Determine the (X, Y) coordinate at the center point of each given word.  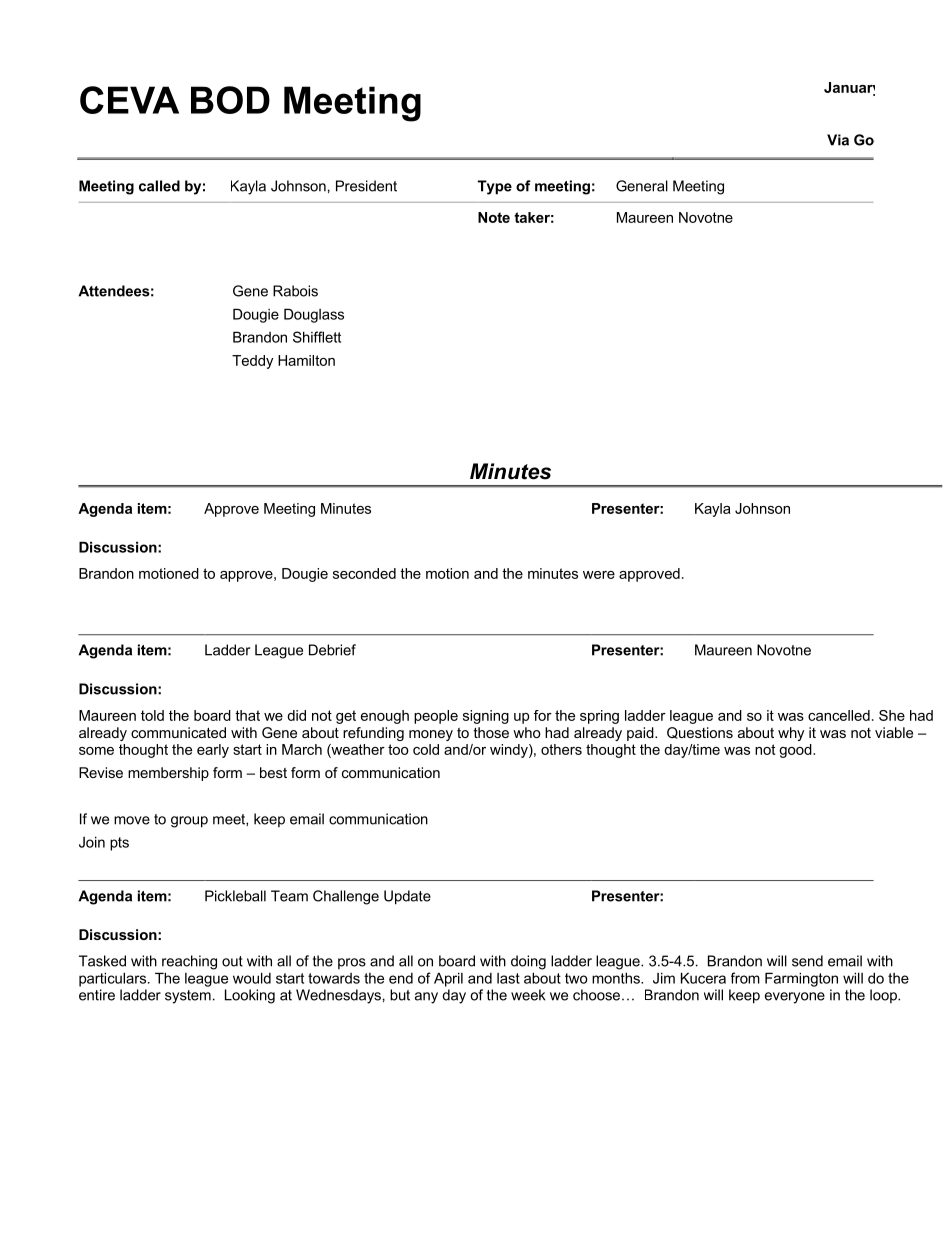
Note (494, 217)
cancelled (839, 715)
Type (495, 187)
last (508, 978)
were (599, 575)
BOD (230, 100)
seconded (364, 573)
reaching (189, 962)
